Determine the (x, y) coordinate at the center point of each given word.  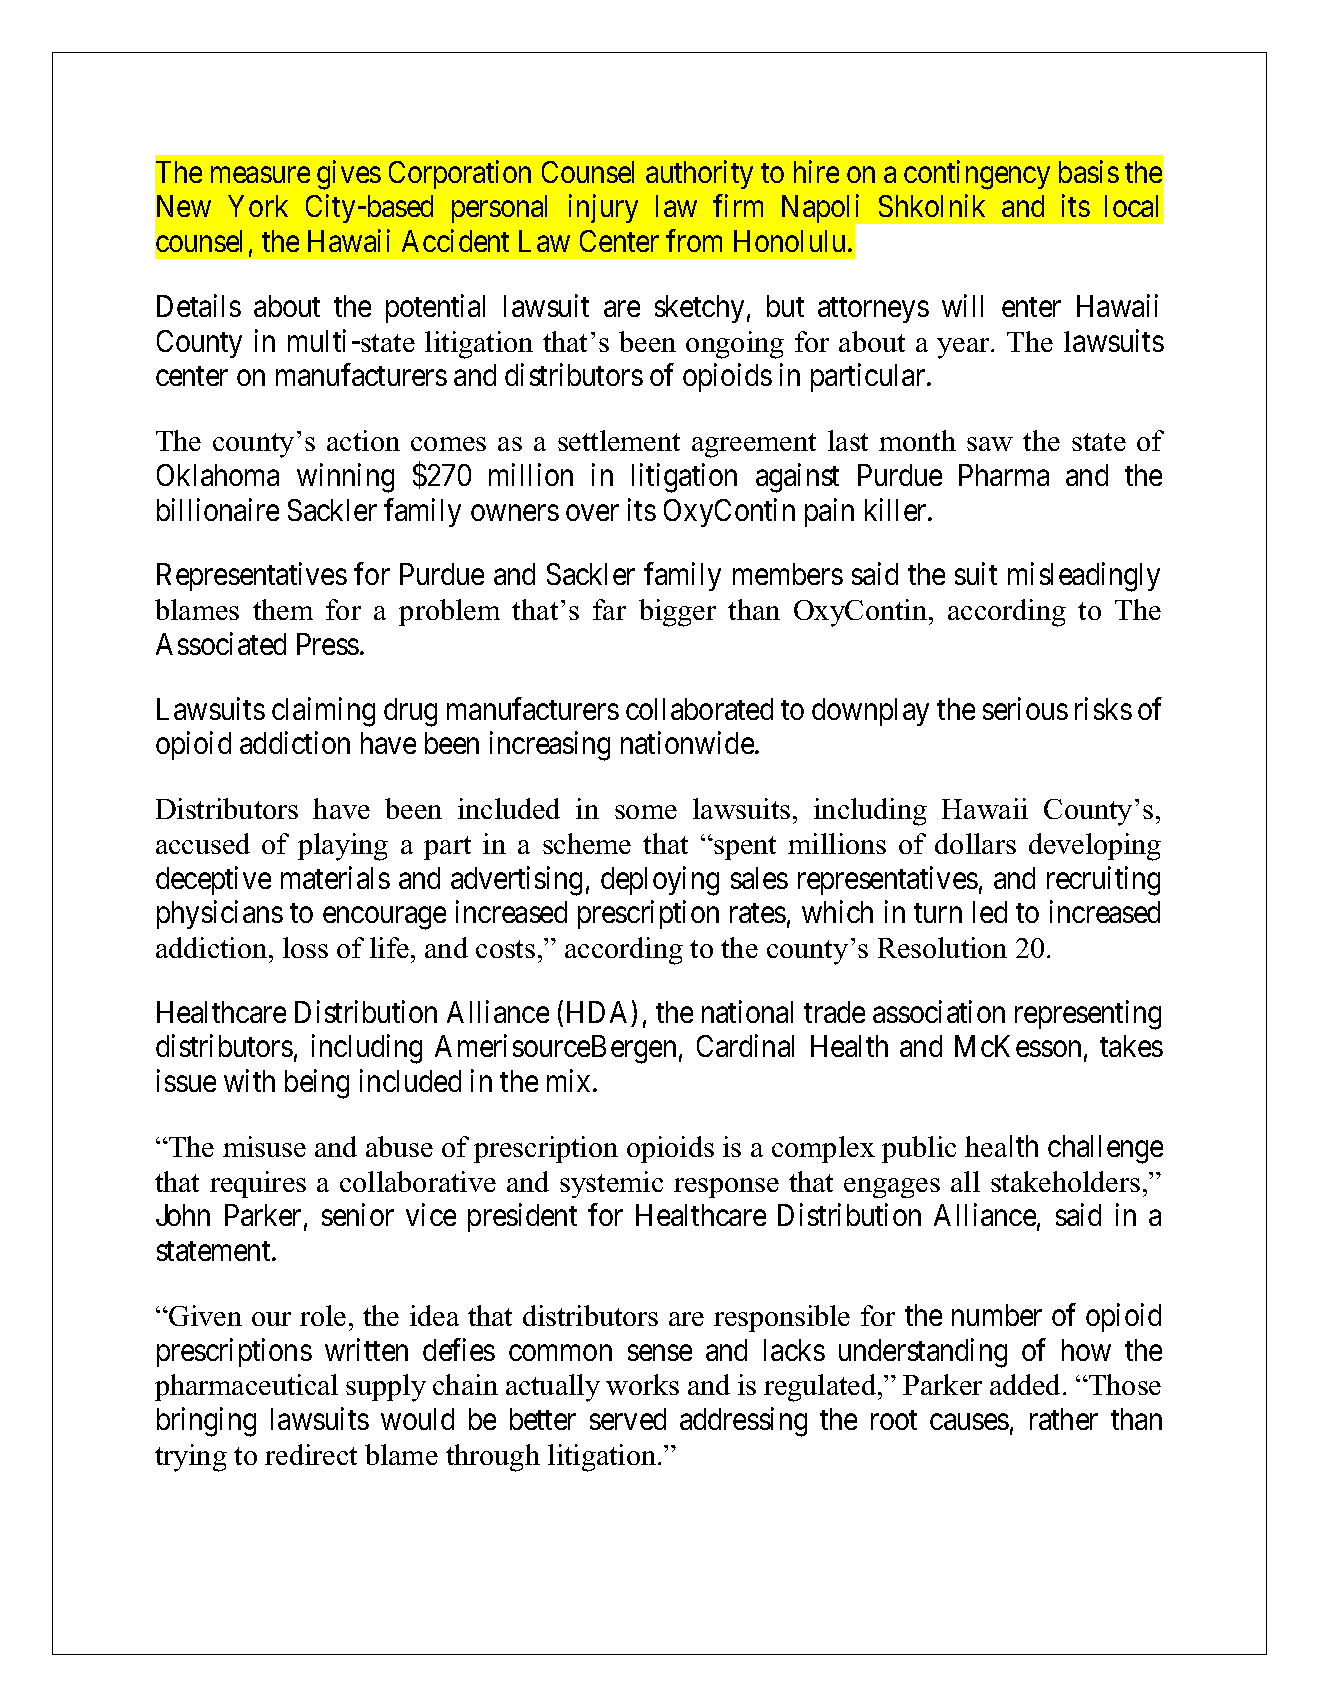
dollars (975, 843)
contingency (977, 175)
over (592, 513)
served (628, 1419)
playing (343, 847)
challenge (1105, 1149)
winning (345, 478)
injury (603, 209)
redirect (311, 1454)
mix (570, 1080)
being (317, 1084)
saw (990, 444)
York (258, 206)
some (646, 812)
